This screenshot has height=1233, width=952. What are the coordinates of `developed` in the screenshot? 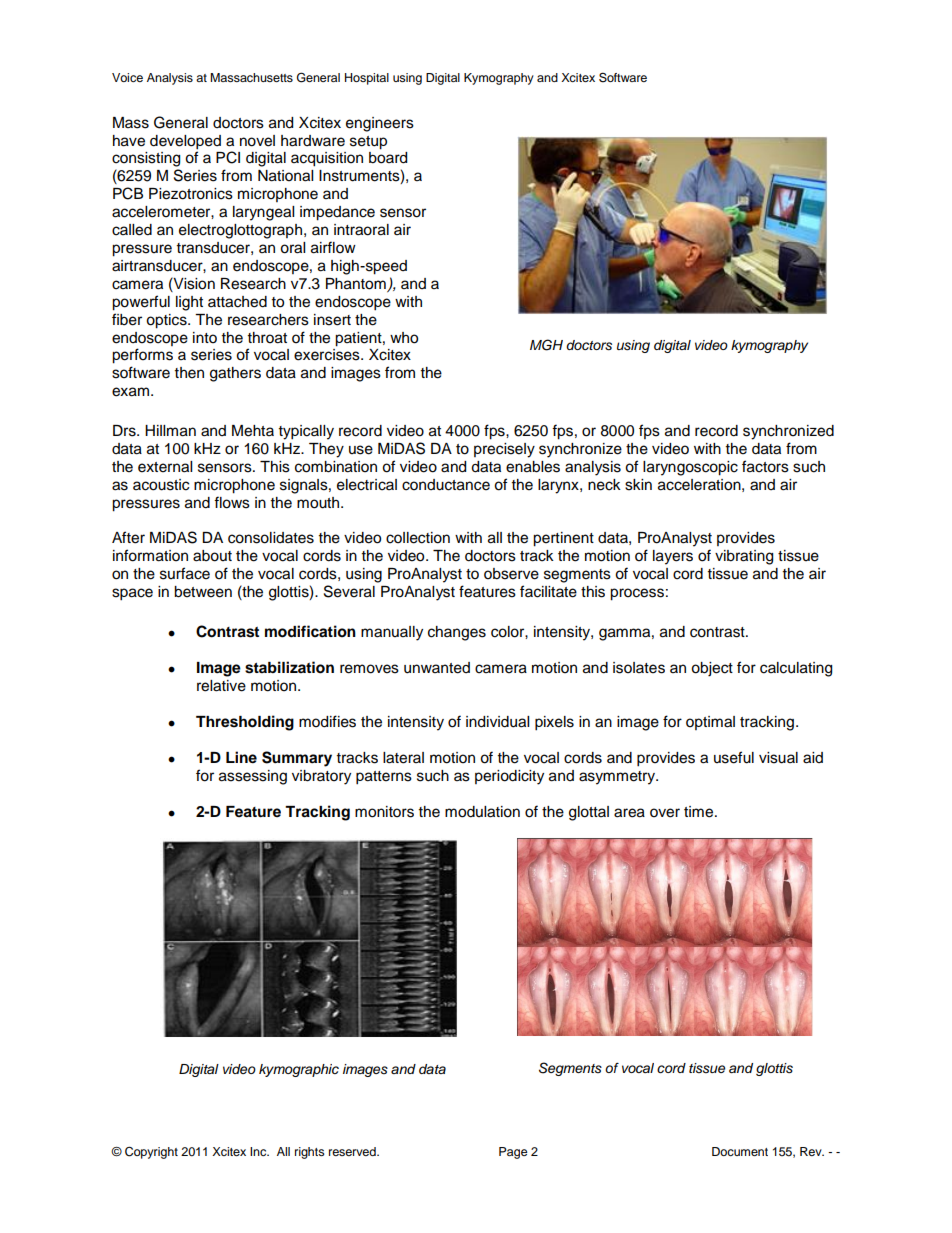 It's located at (185, 142).
